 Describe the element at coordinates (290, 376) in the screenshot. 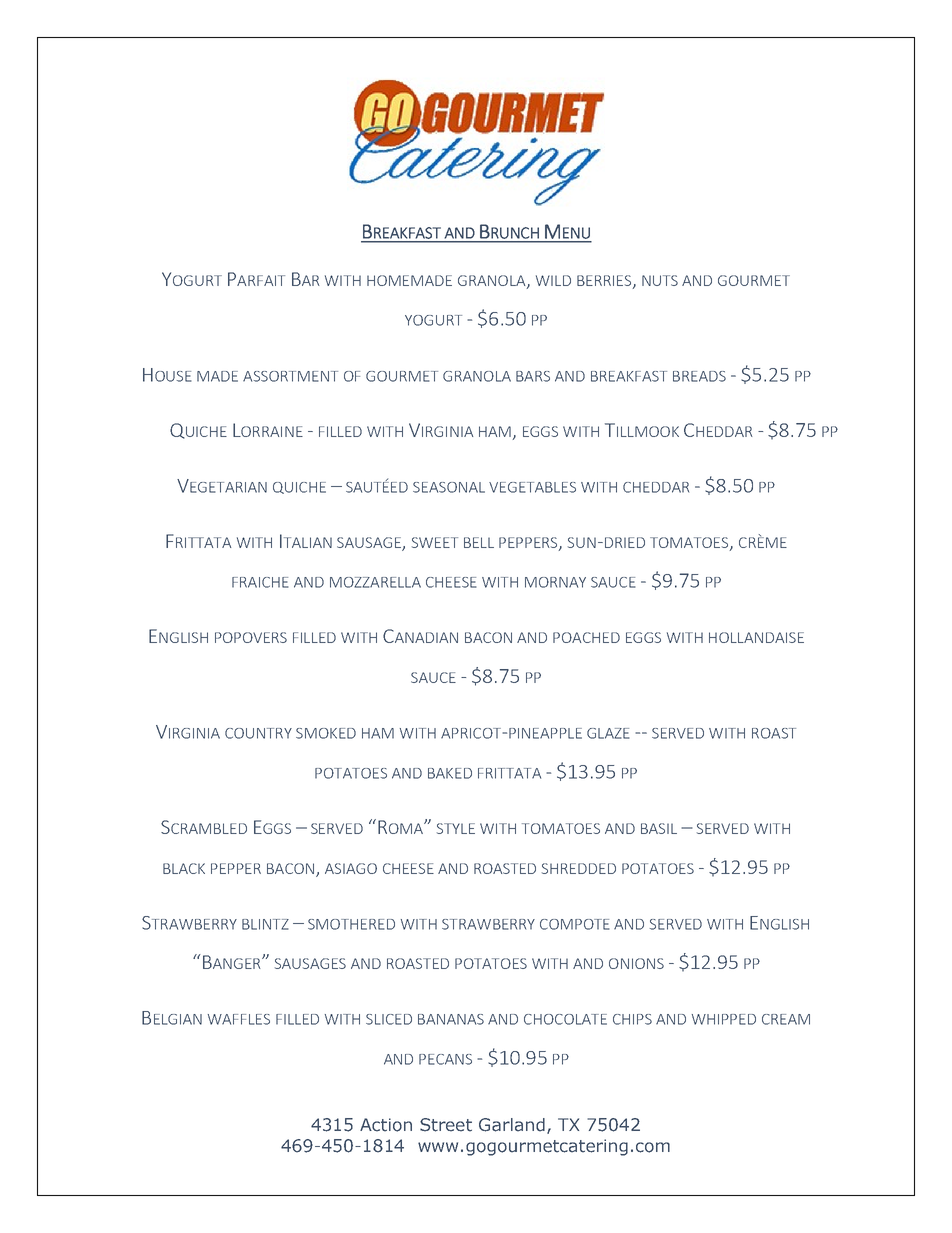

I see `ASSORTMENT` at that location.
